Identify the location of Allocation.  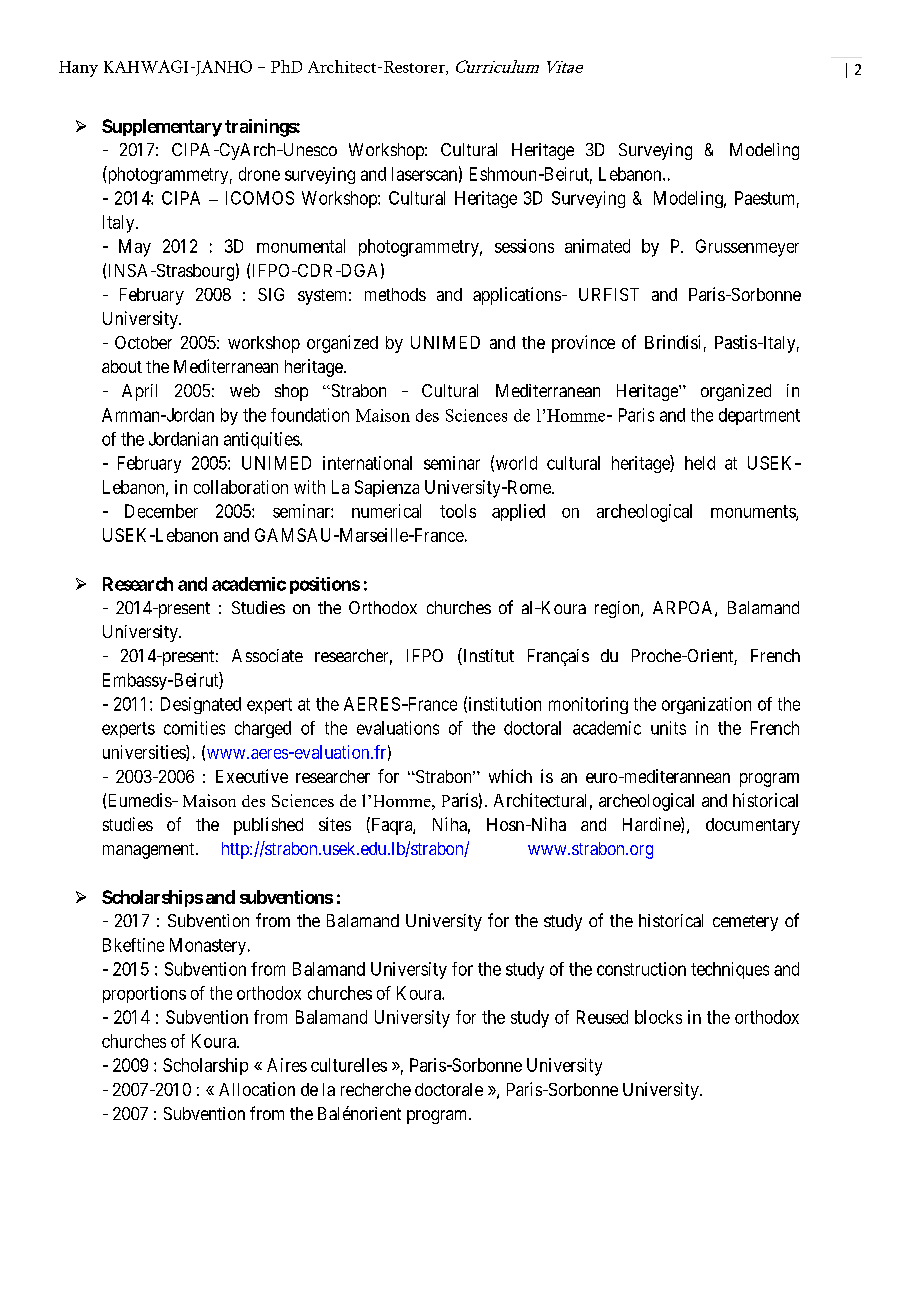
(257, 1089).
